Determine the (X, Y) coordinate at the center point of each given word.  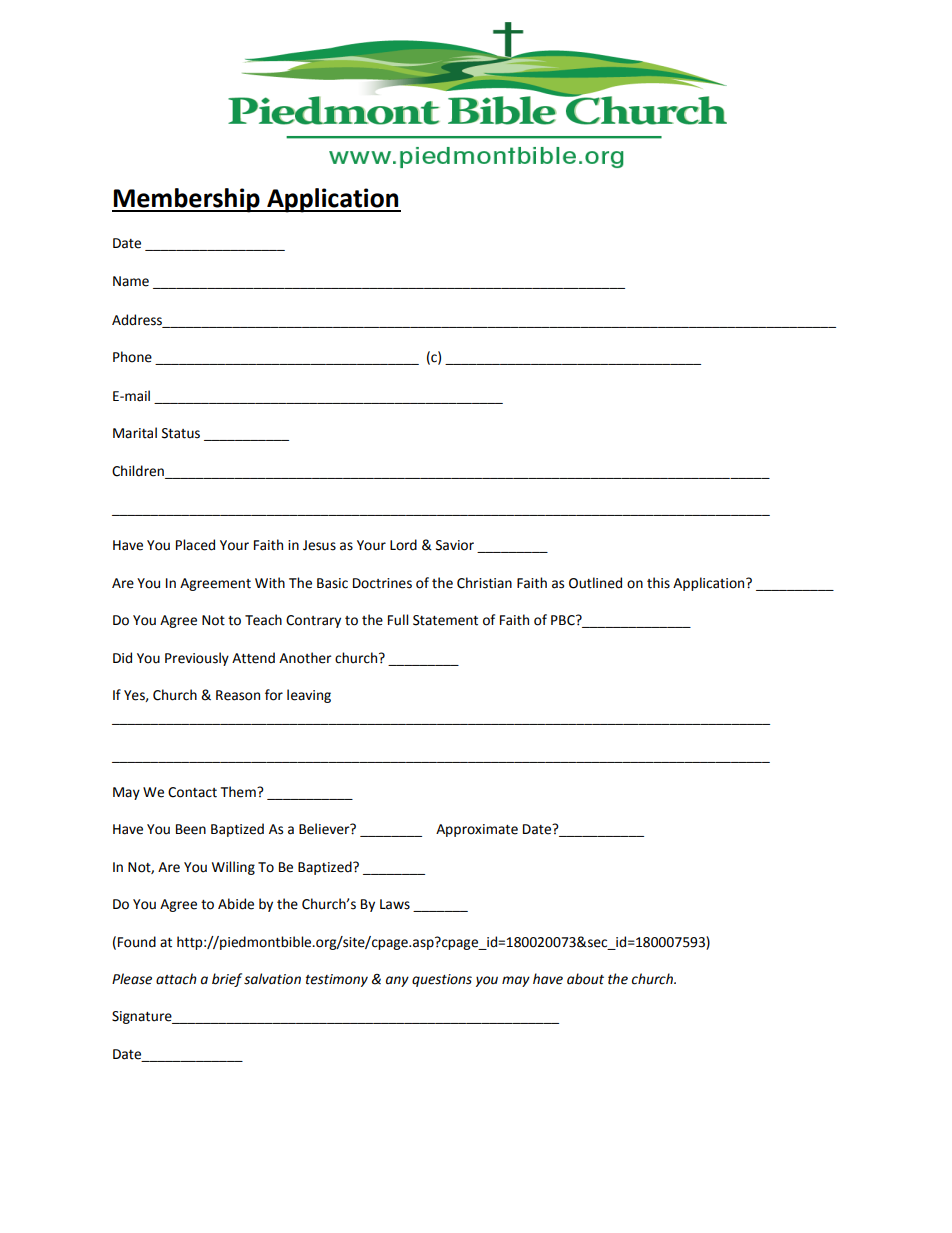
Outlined (595, 583)
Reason (238, 695)
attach (176, 979)
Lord (403, 545)
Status (181, 433)
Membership (187, 200)
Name (131, 281)
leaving (309, 696)
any (397, 981)
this (658, 583)
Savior (455, 545)
